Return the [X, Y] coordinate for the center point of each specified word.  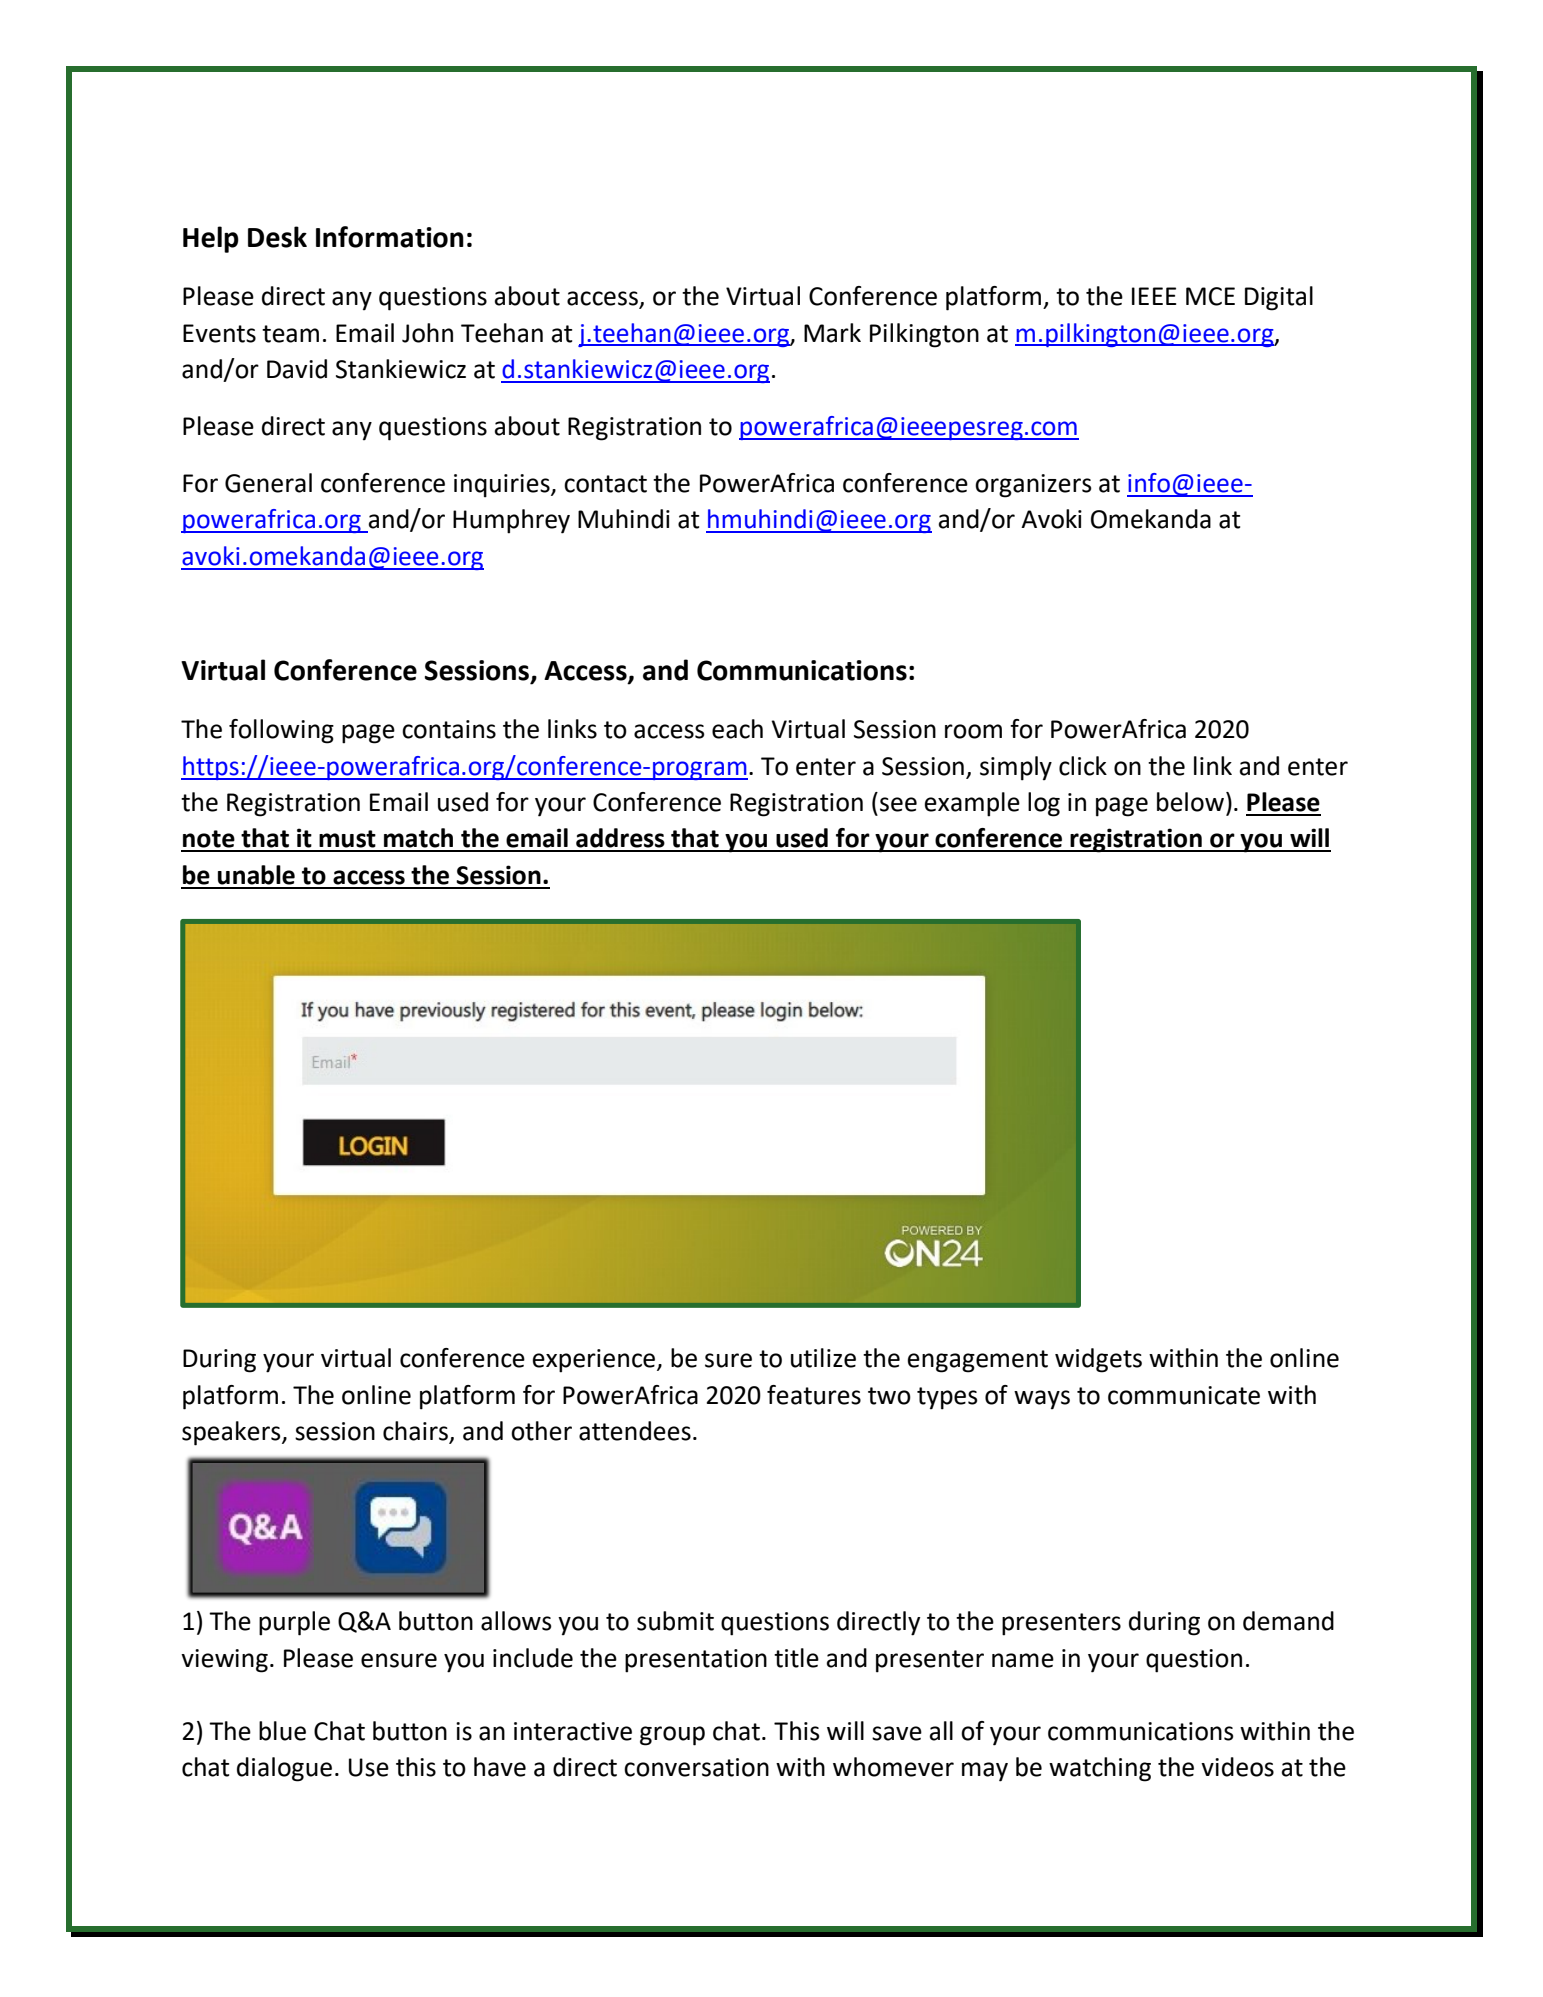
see [898, 804]
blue [282, 1731]
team [290, 334]
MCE [1210, 296]
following [281, 731]
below [1190, 802]
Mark [832, 333]
